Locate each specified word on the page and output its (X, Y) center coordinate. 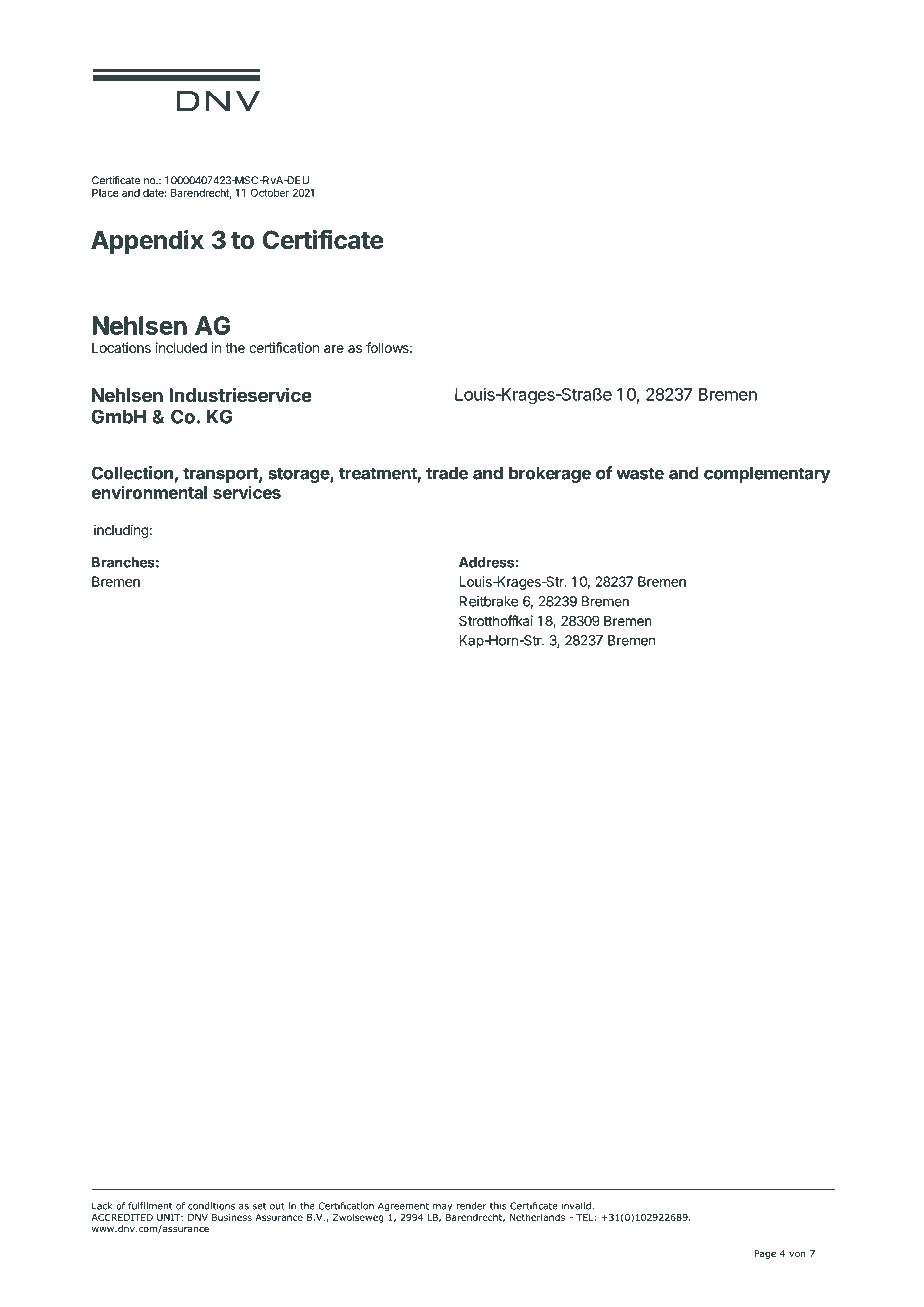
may (442, 1207)
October (270, 192)
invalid (577, 1206)
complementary (767, 474)
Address (486, 562)
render (471, 1206)
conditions (211, 1206)
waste (640, 473)
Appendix (147, 242)
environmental (149, 492)
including (122, 531)
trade (447, 473)
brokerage (550, 474)
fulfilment (150, 1206)
